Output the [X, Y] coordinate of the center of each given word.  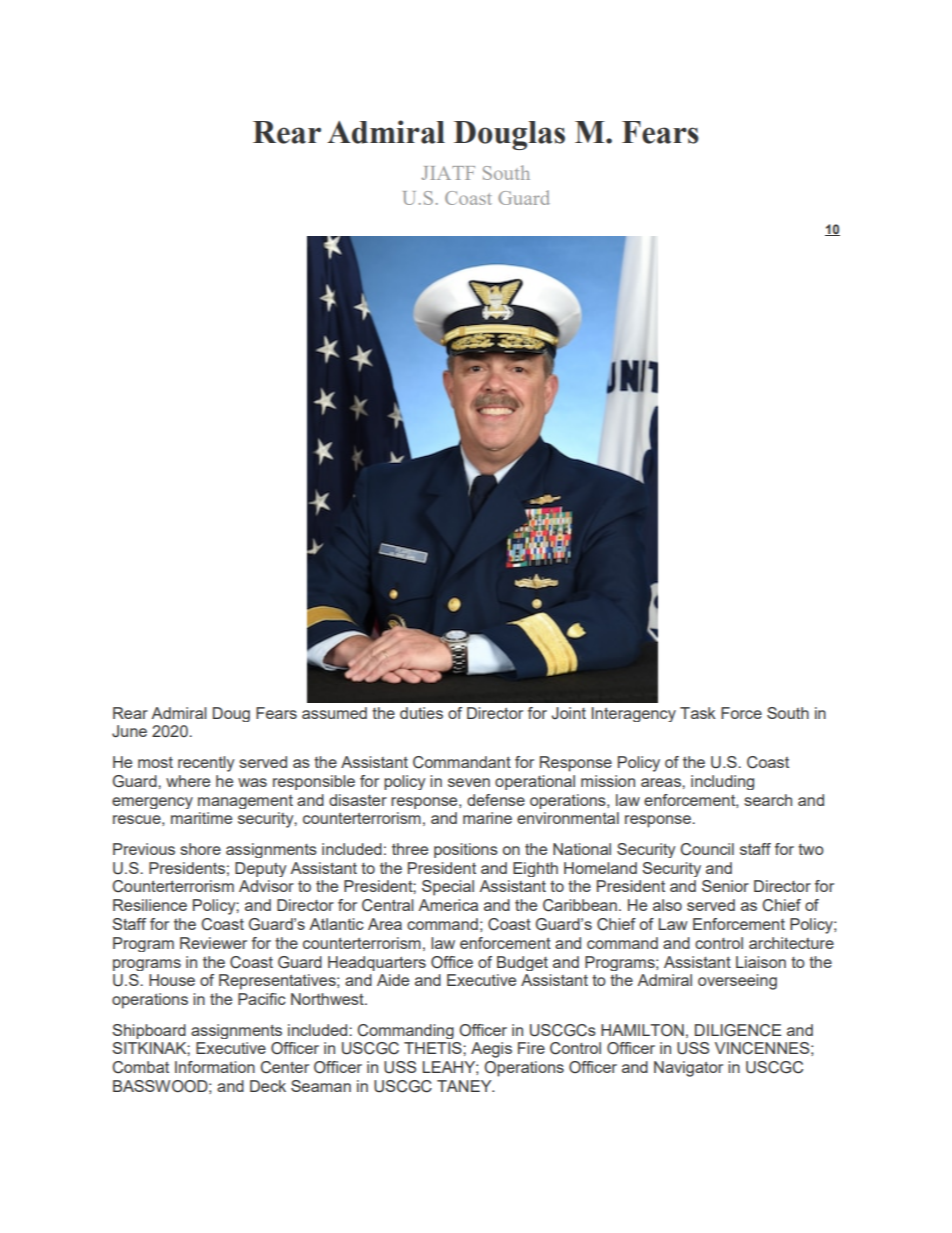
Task [698, 713]
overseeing [737, 982]
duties [421, 713]
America [448, 905]
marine [487, 818]
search [768, 800]
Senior [725, 886]
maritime [201, 818]
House [172, 980]
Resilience [150, 905]
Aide [393, 980]
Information [215, 1067]
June [129, 731]
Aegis [491, 1050]
